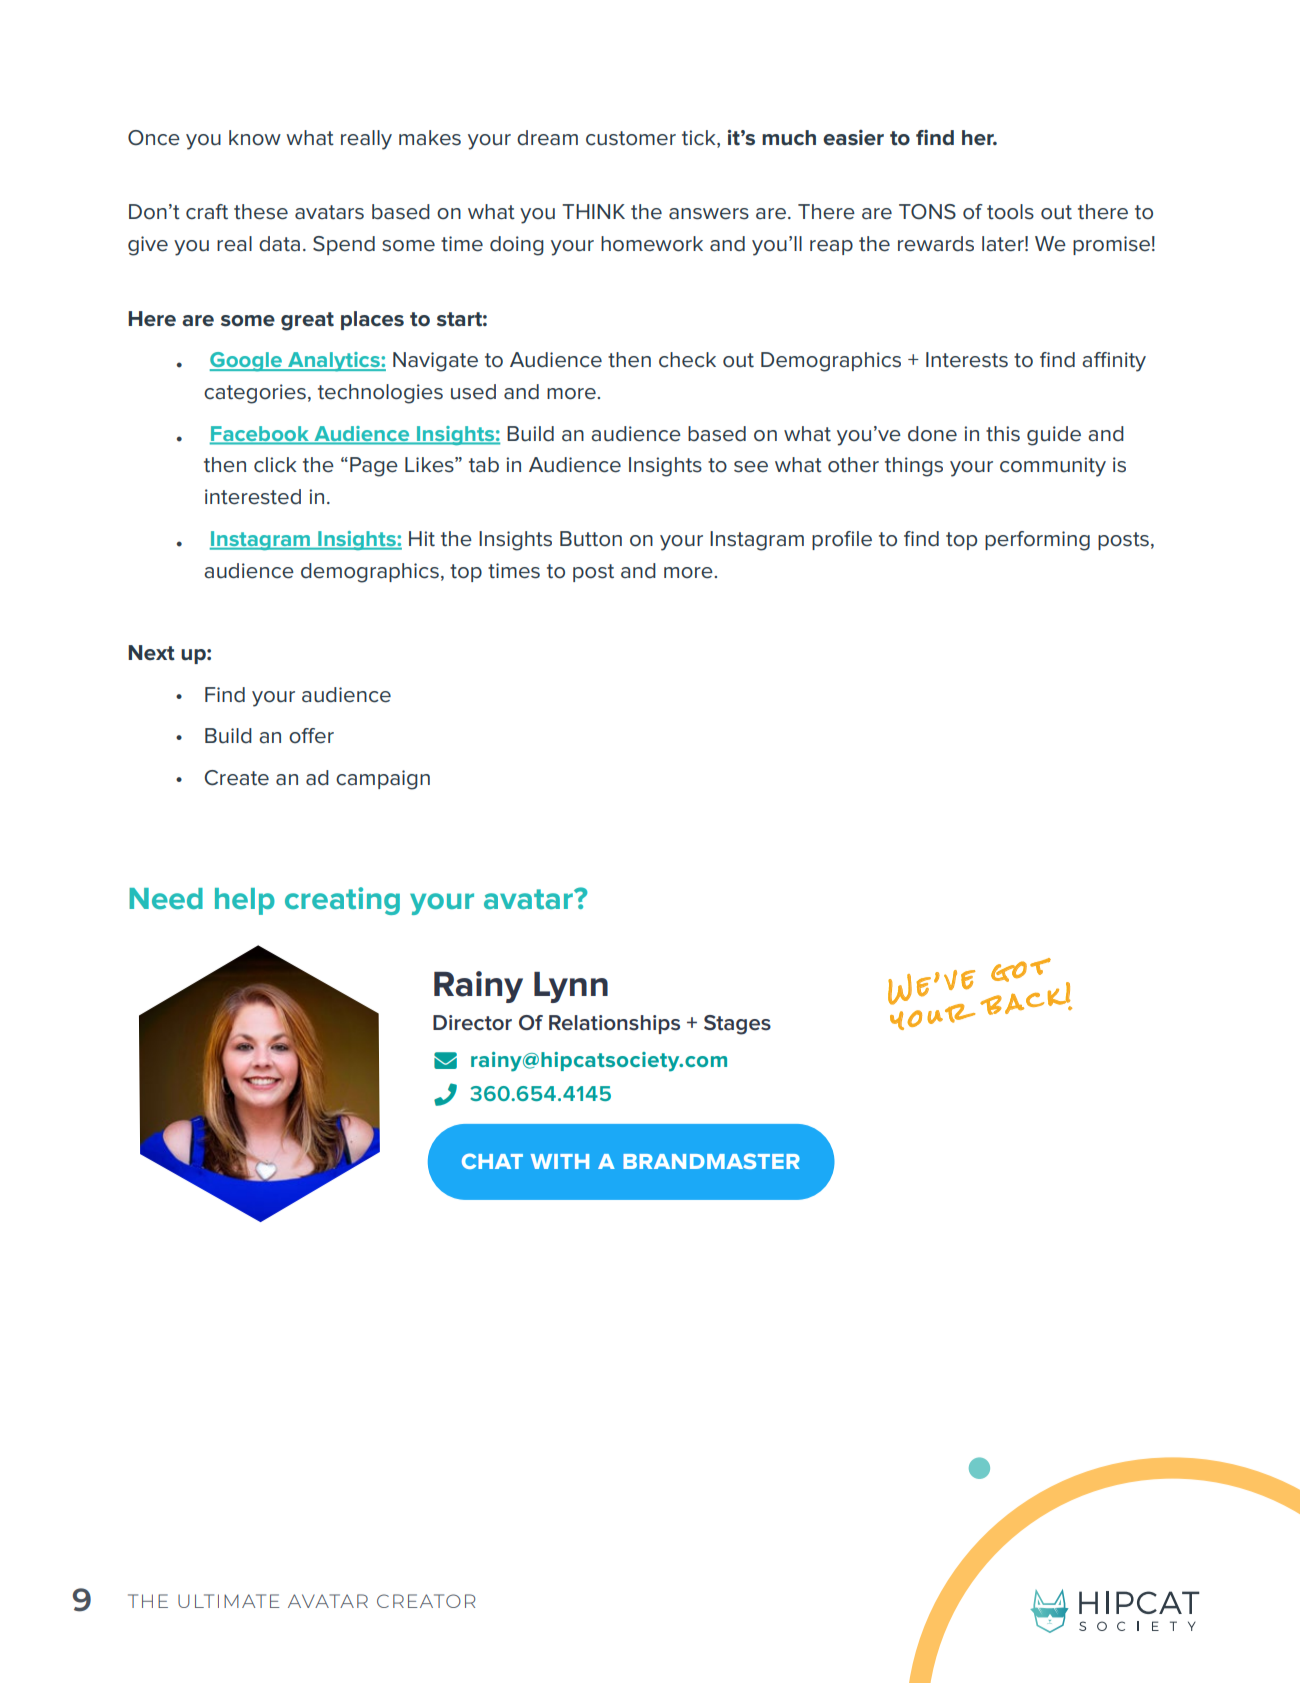 This screenshot has height=1683, width=1300. What do you see at coordinates (571, 987) in the screenshot?
I see `Lynn` at bounding box center [571, 987].
